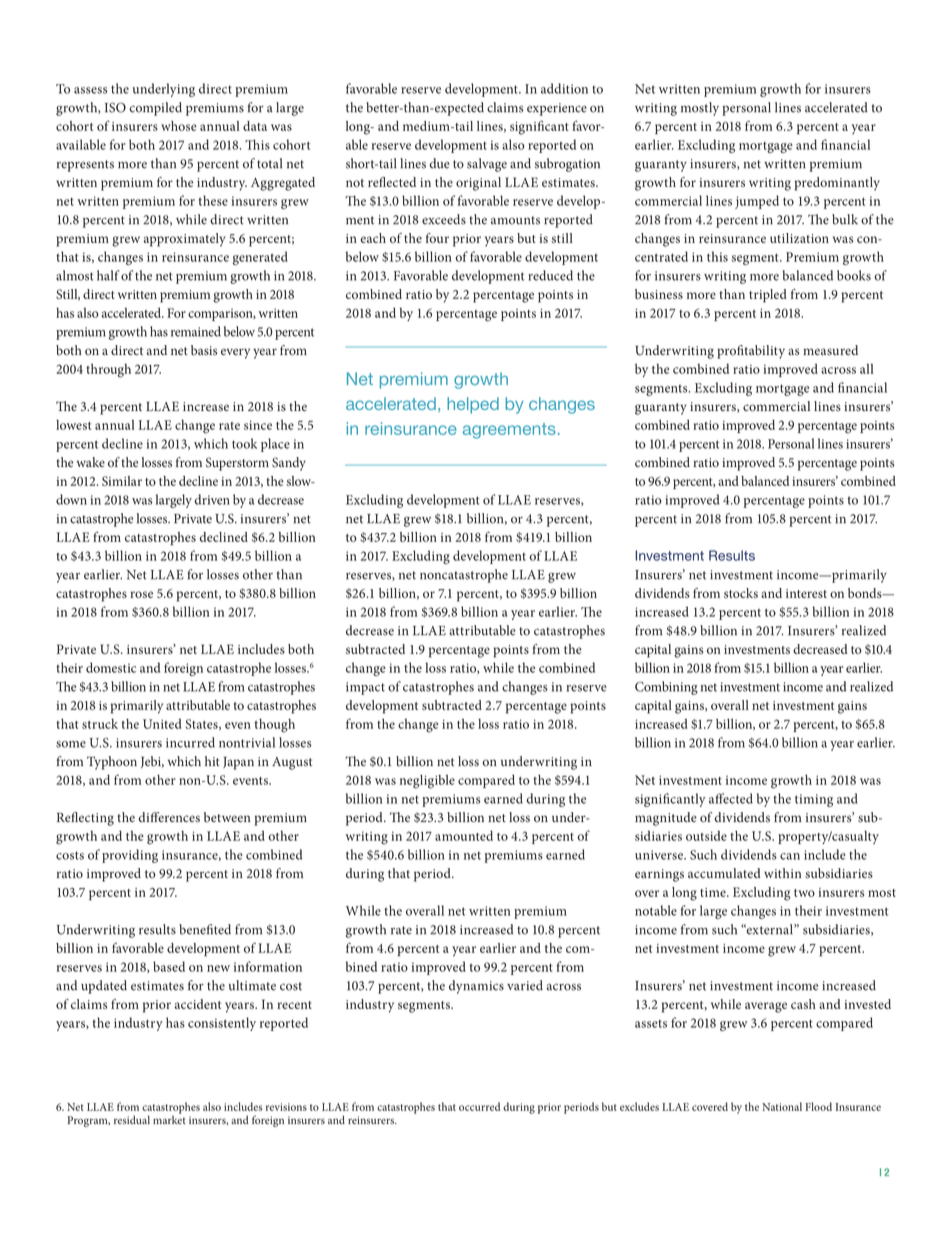 This page has height=1233, width=952. I want to click on market, so click(169, 1118).
